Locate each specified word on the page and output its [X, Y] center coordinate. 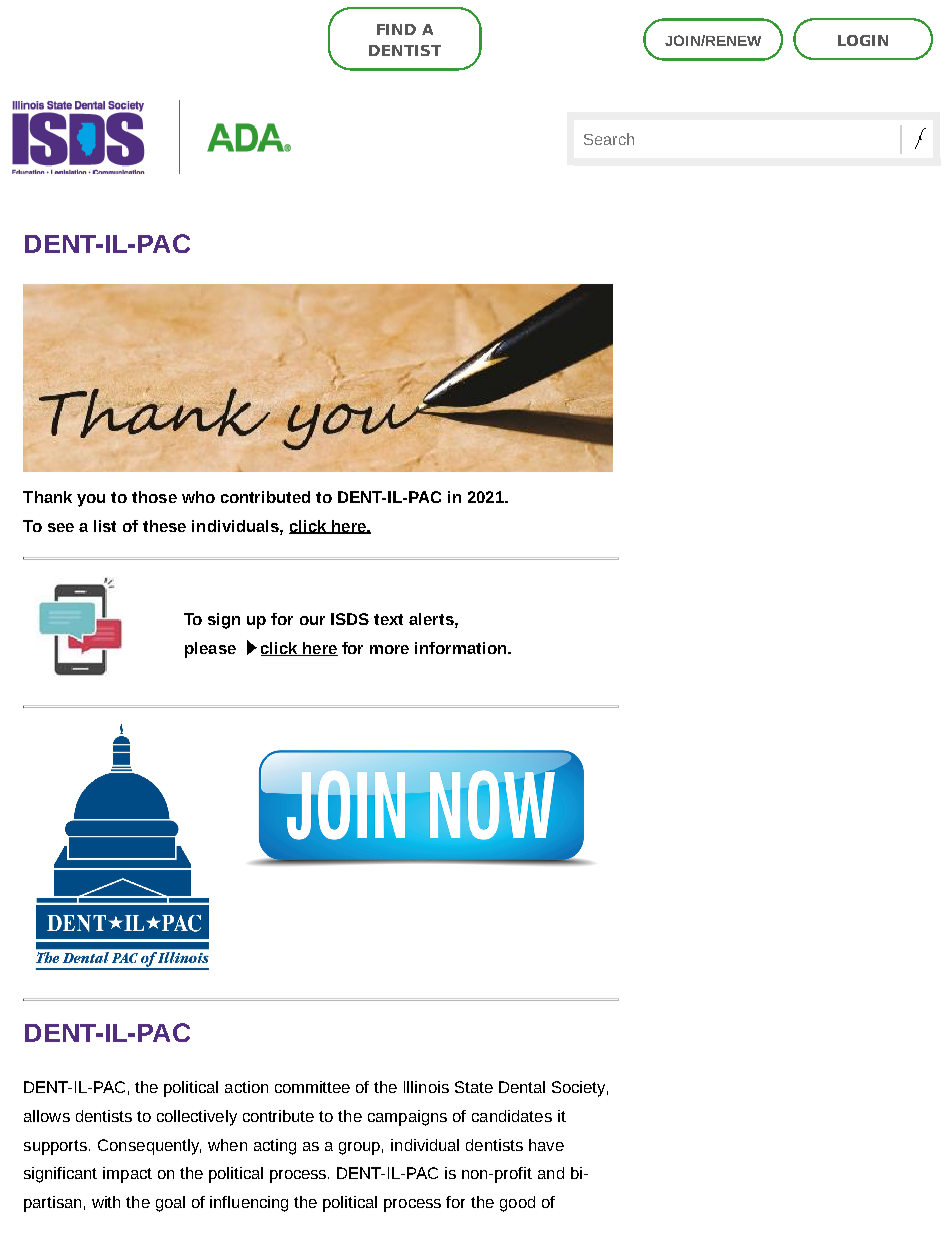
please [210, 650]
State [474, 1087]
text [388, 619]
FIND [396, 29]
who [198, 497]
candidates [512, 1116]
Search [609, 139]
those [154, 497]
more [389, 649]
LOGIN [863, 40]
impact [127, 1175]
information [462, 648]
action [246, 1087]
